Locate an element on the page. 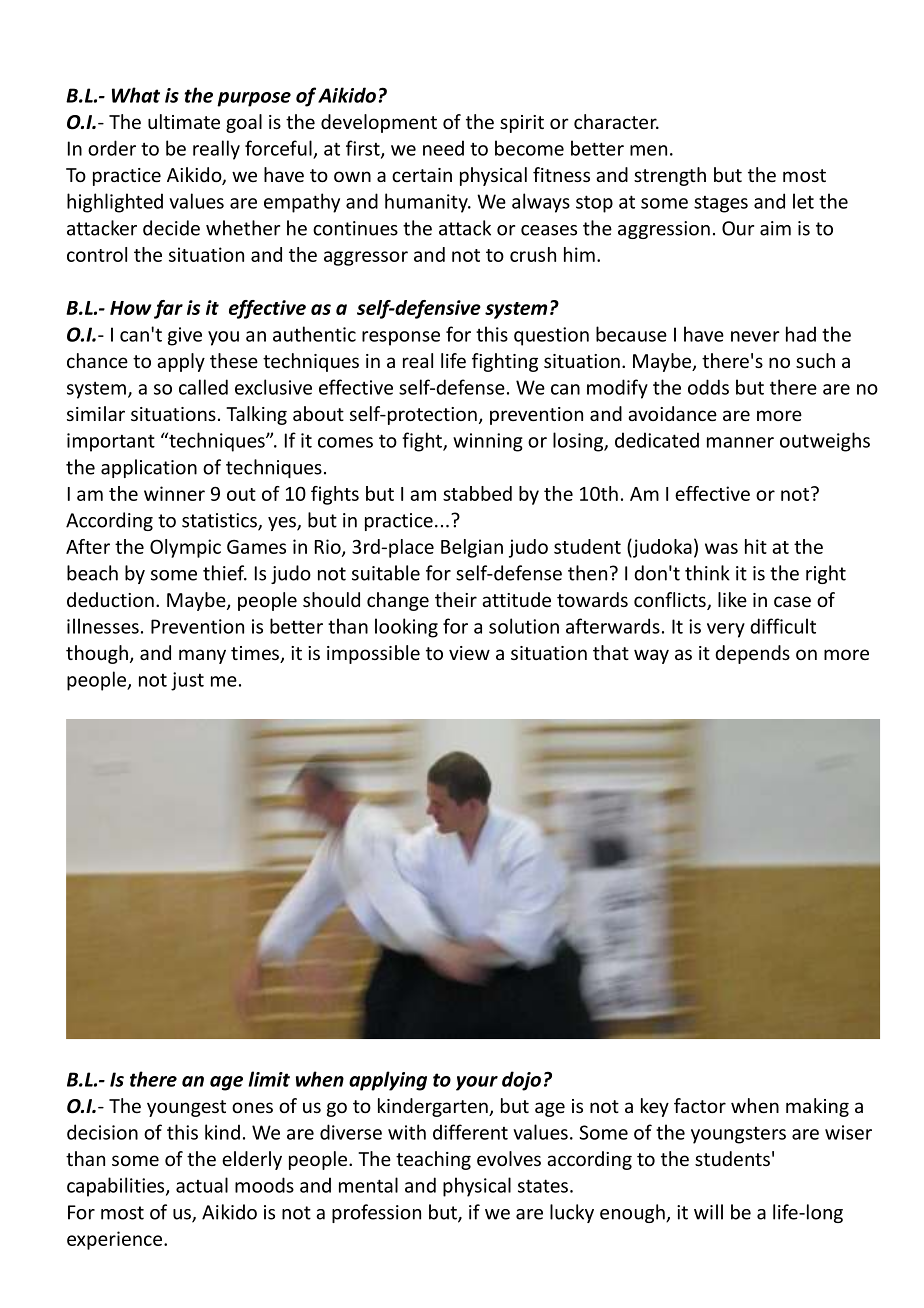 This image has height=1308, width=924. need is located at coordinates (443, 148).
